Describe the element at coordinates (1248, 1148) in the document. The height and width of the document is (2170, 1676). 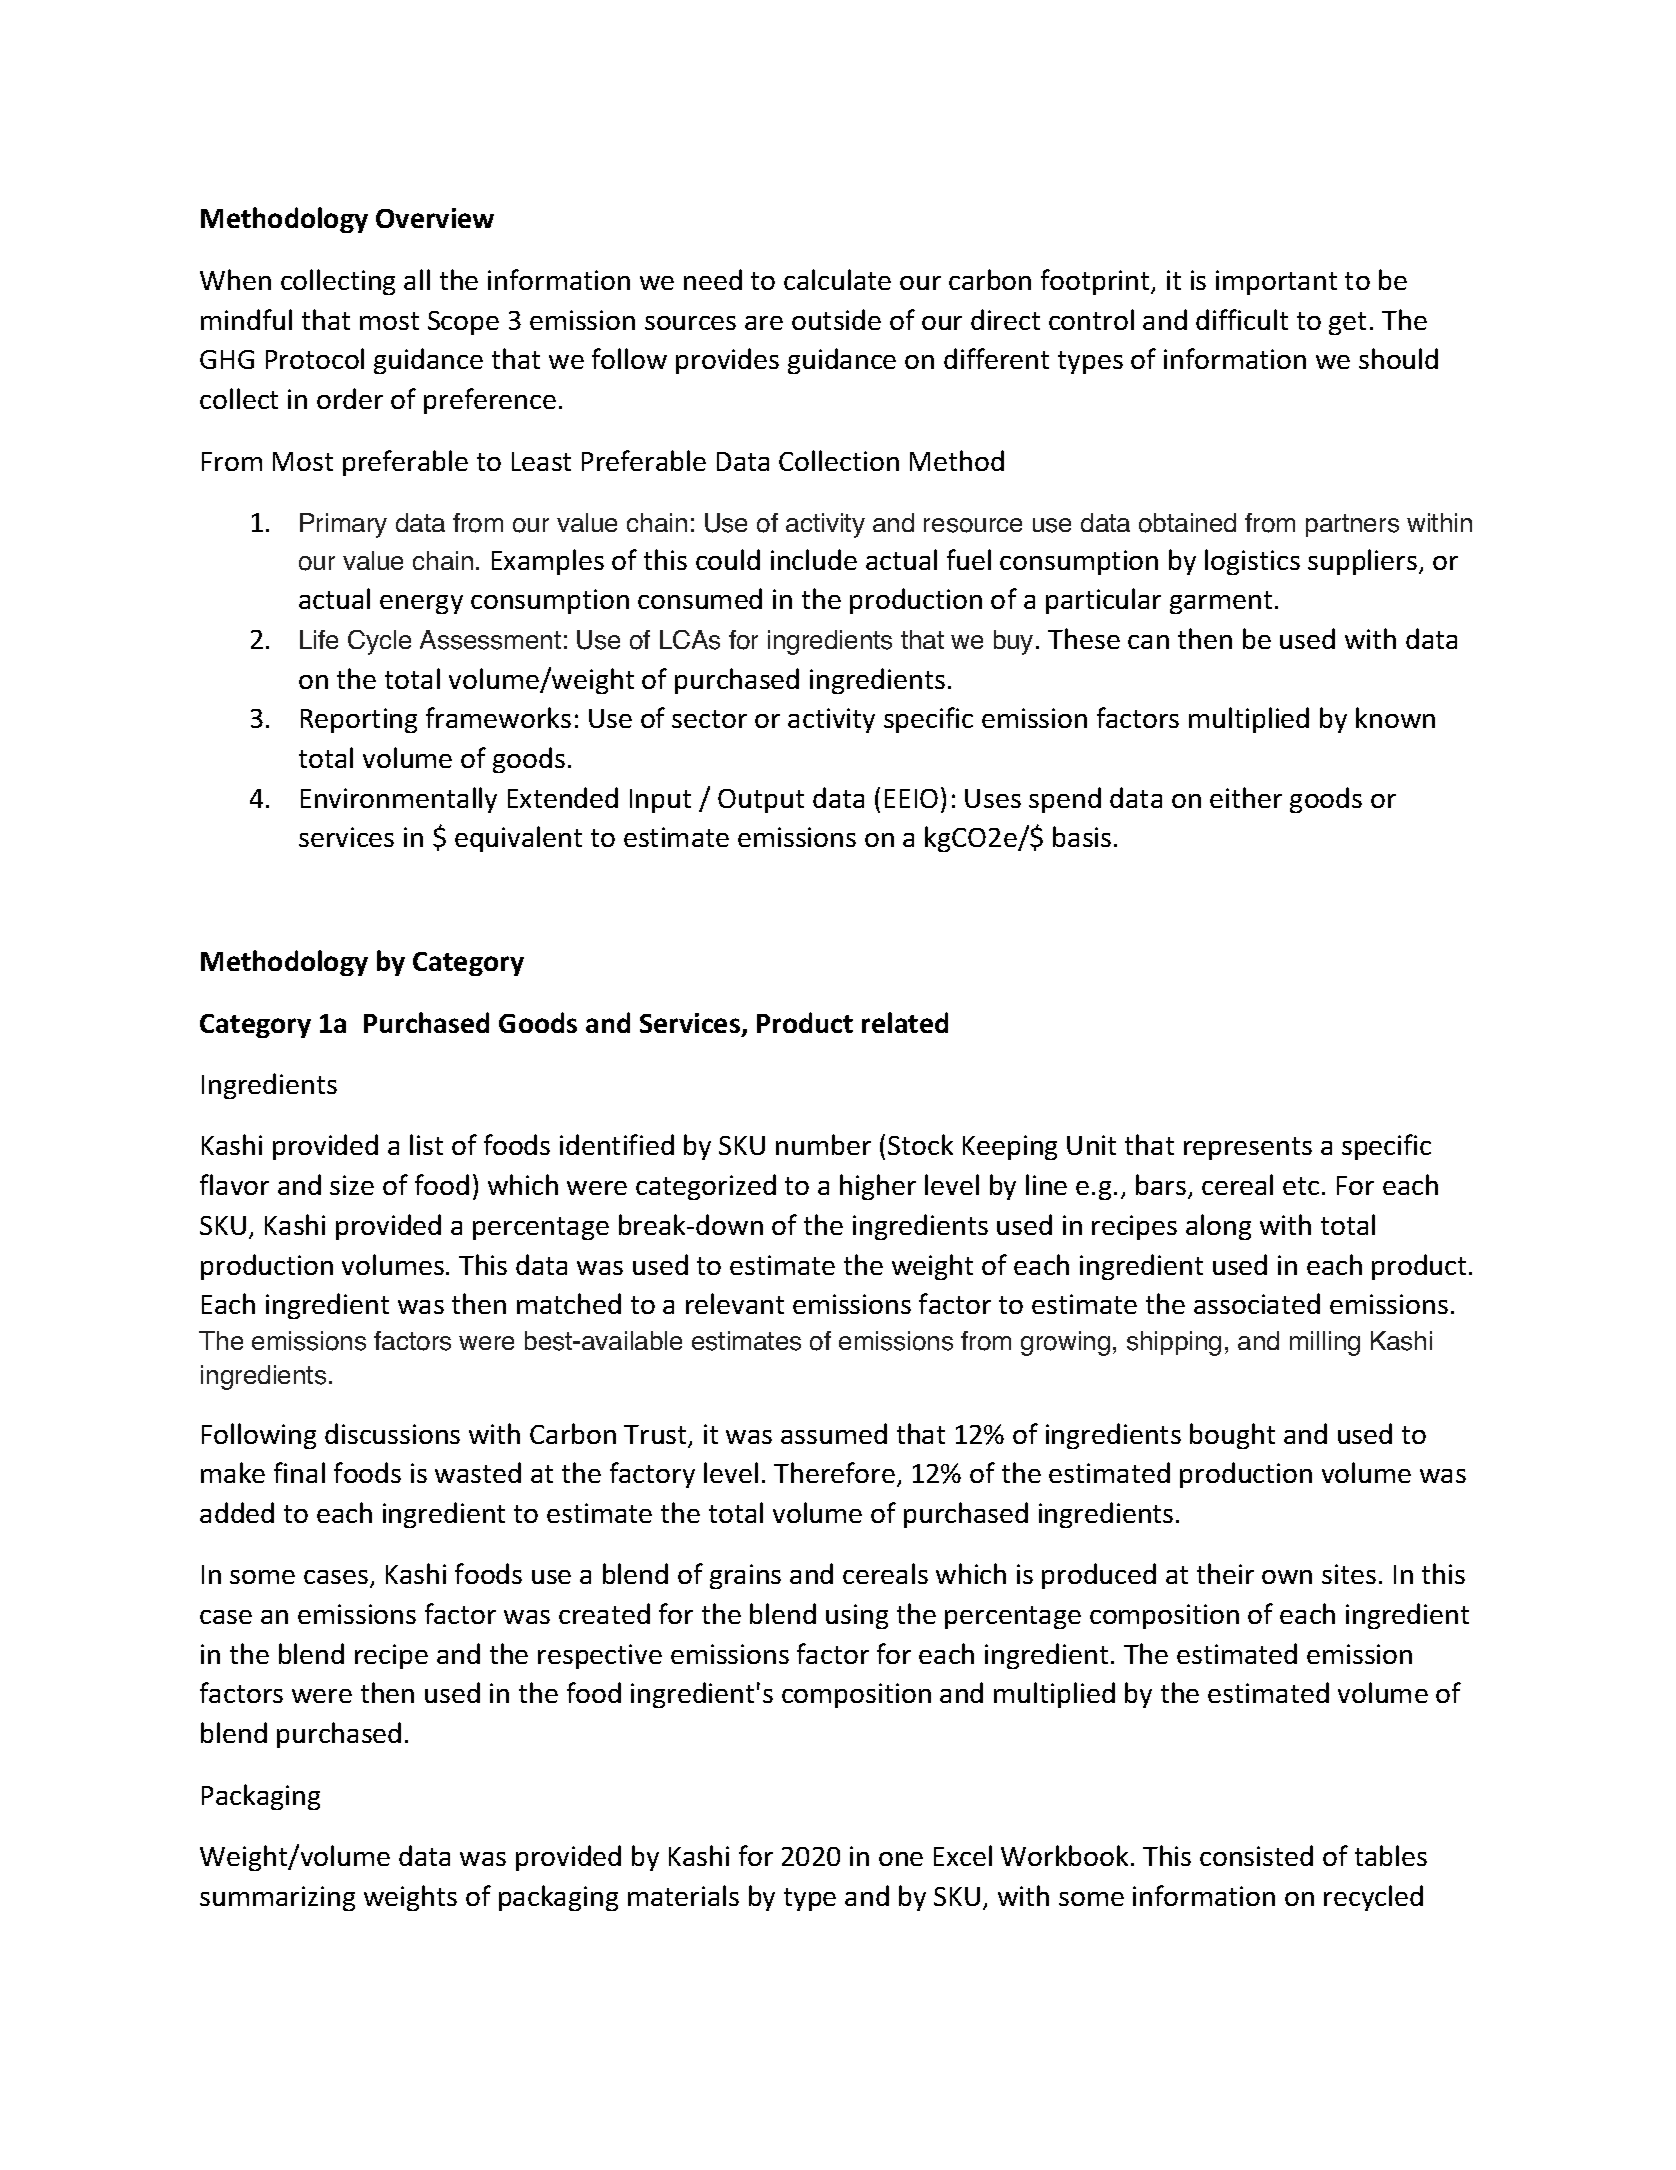
I see `represents` at that location.
